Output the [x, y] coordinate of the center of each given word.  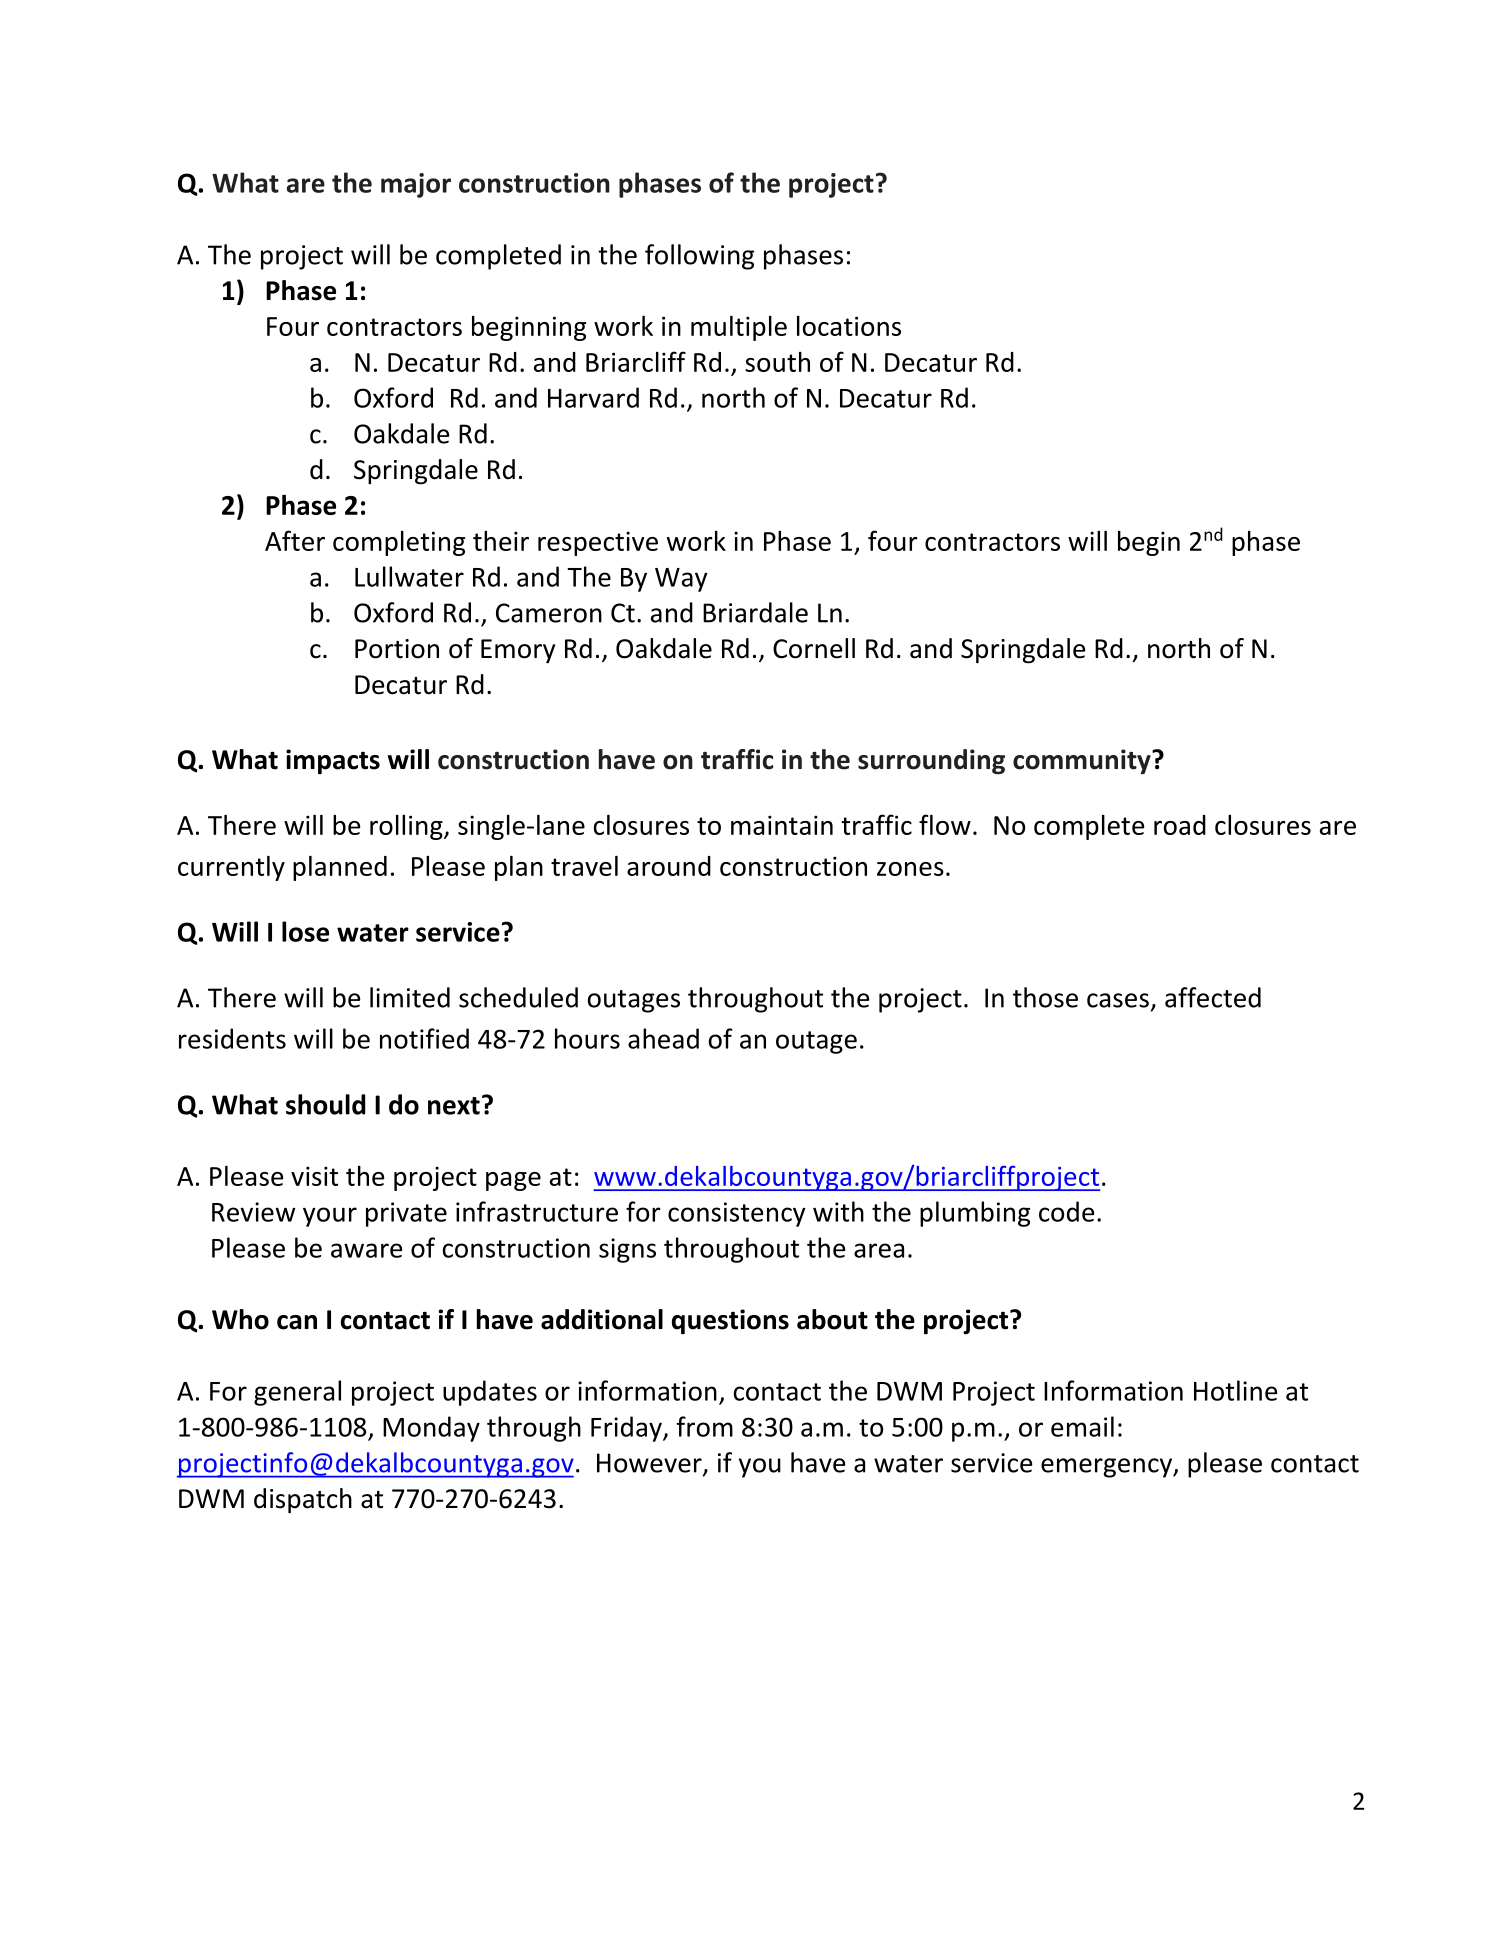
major [416, 185]
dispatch [303, 1501]
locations [849, 326]
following [699, 257]
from [705, 1426]
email [1082, 1426]
